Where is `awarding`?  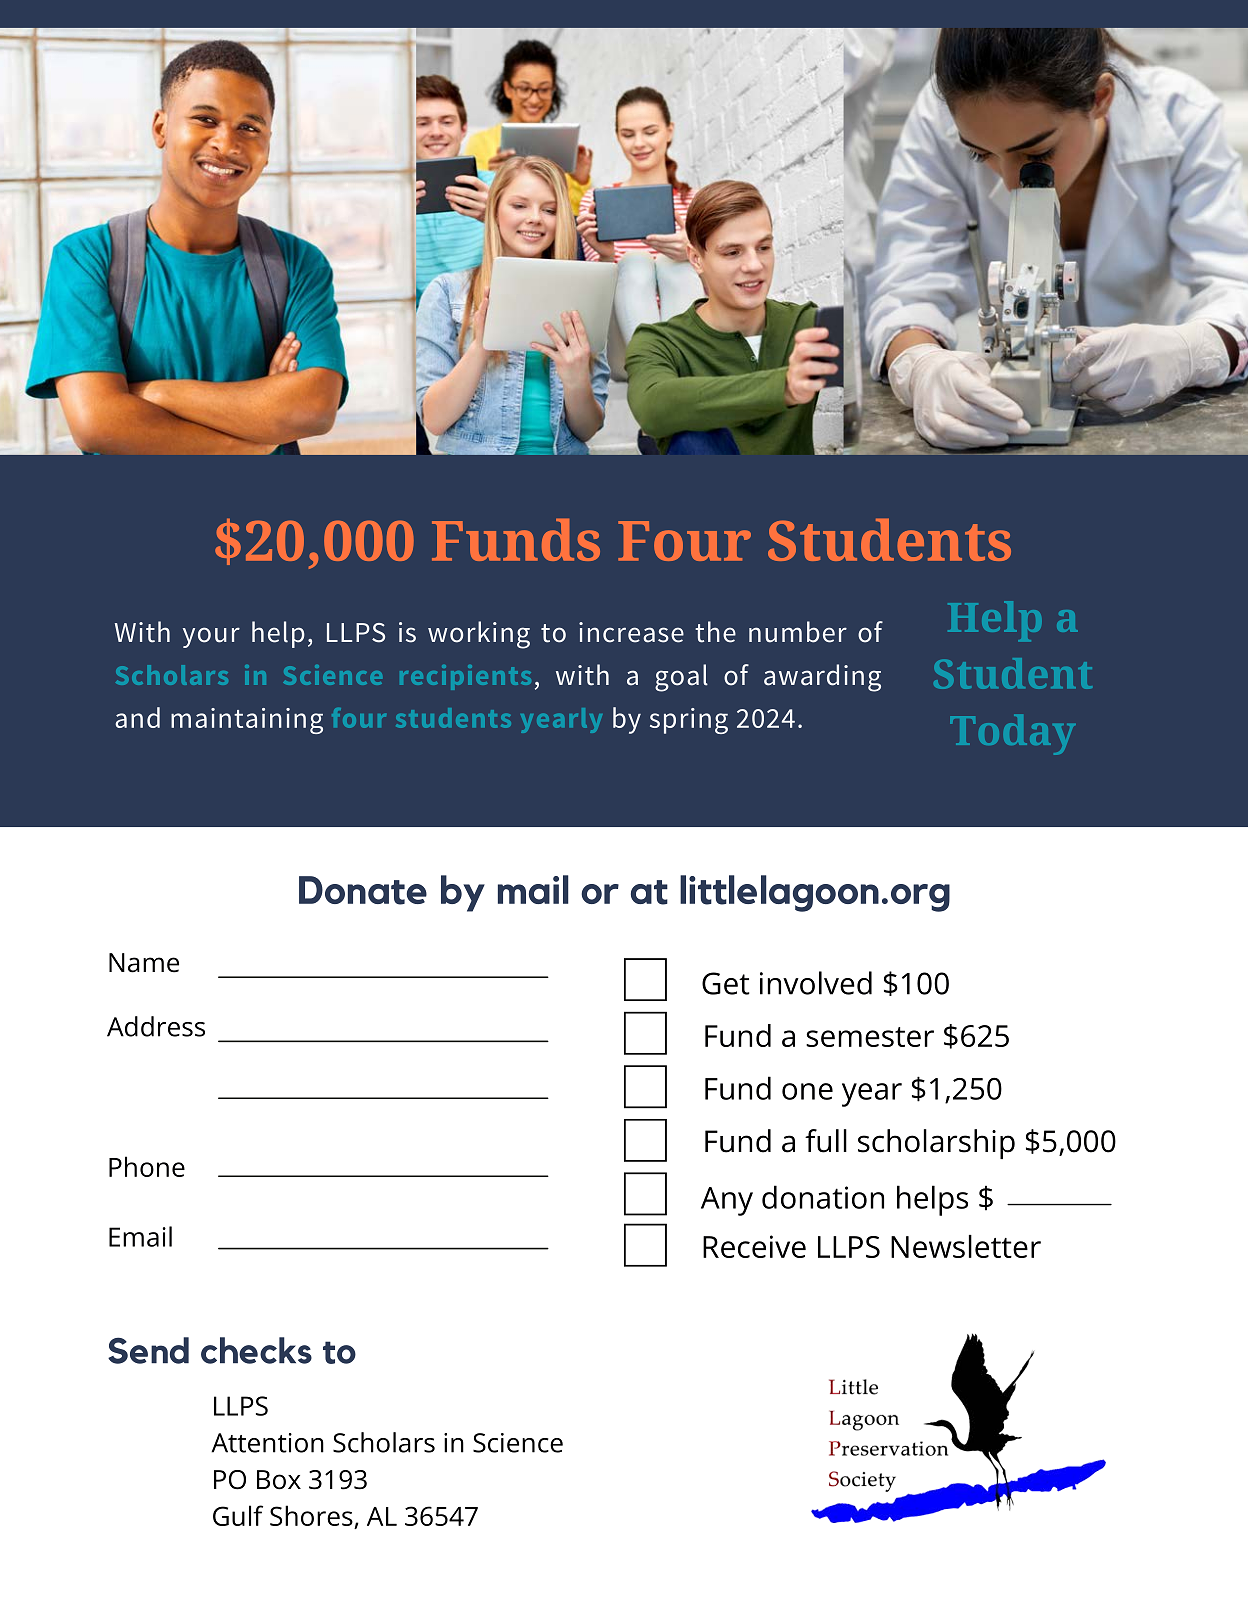 awarding is located at coordinates (822, 678).
